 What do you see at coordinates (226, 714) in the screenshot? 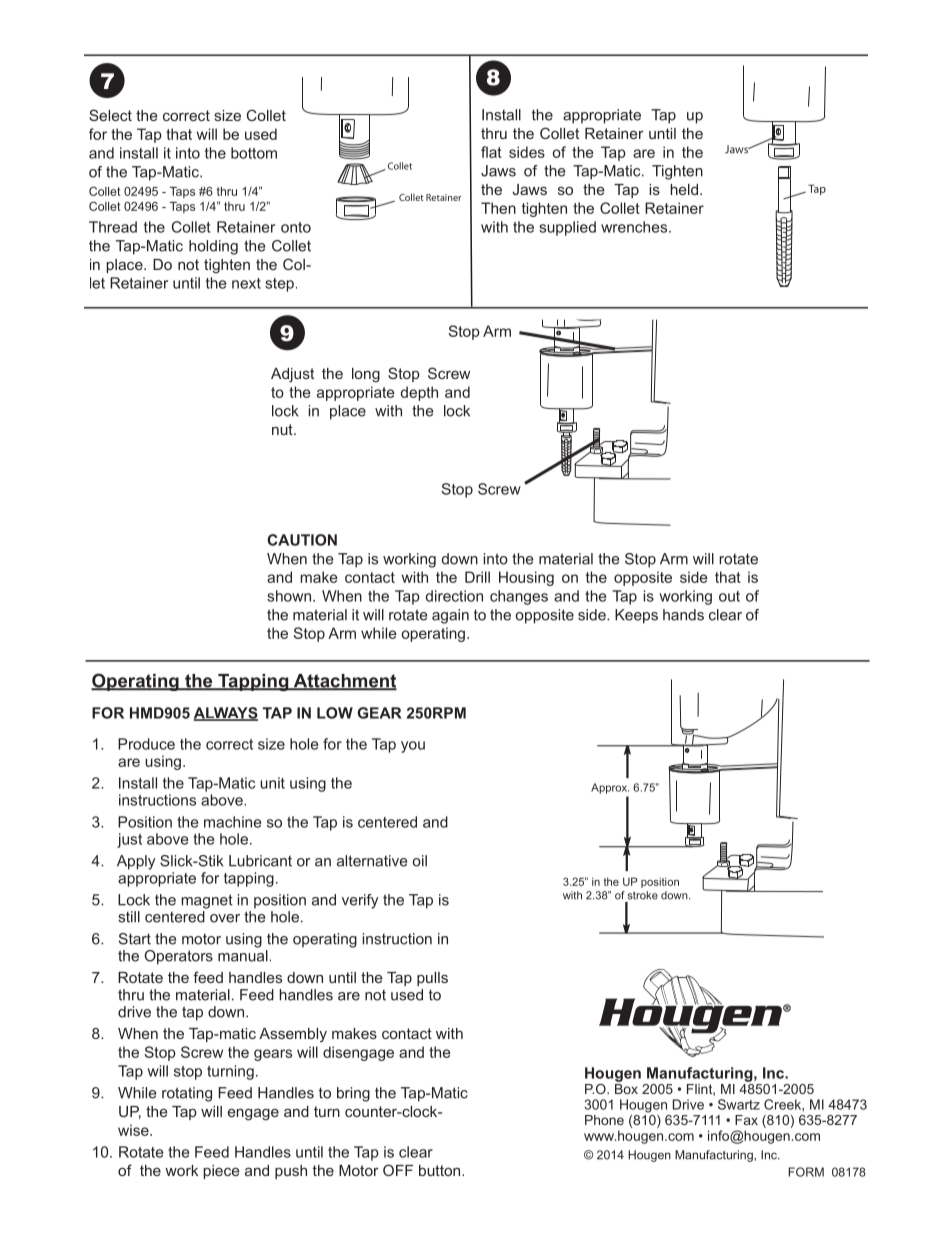
I see `ALWAYS` at bounding box center [226, 714].
